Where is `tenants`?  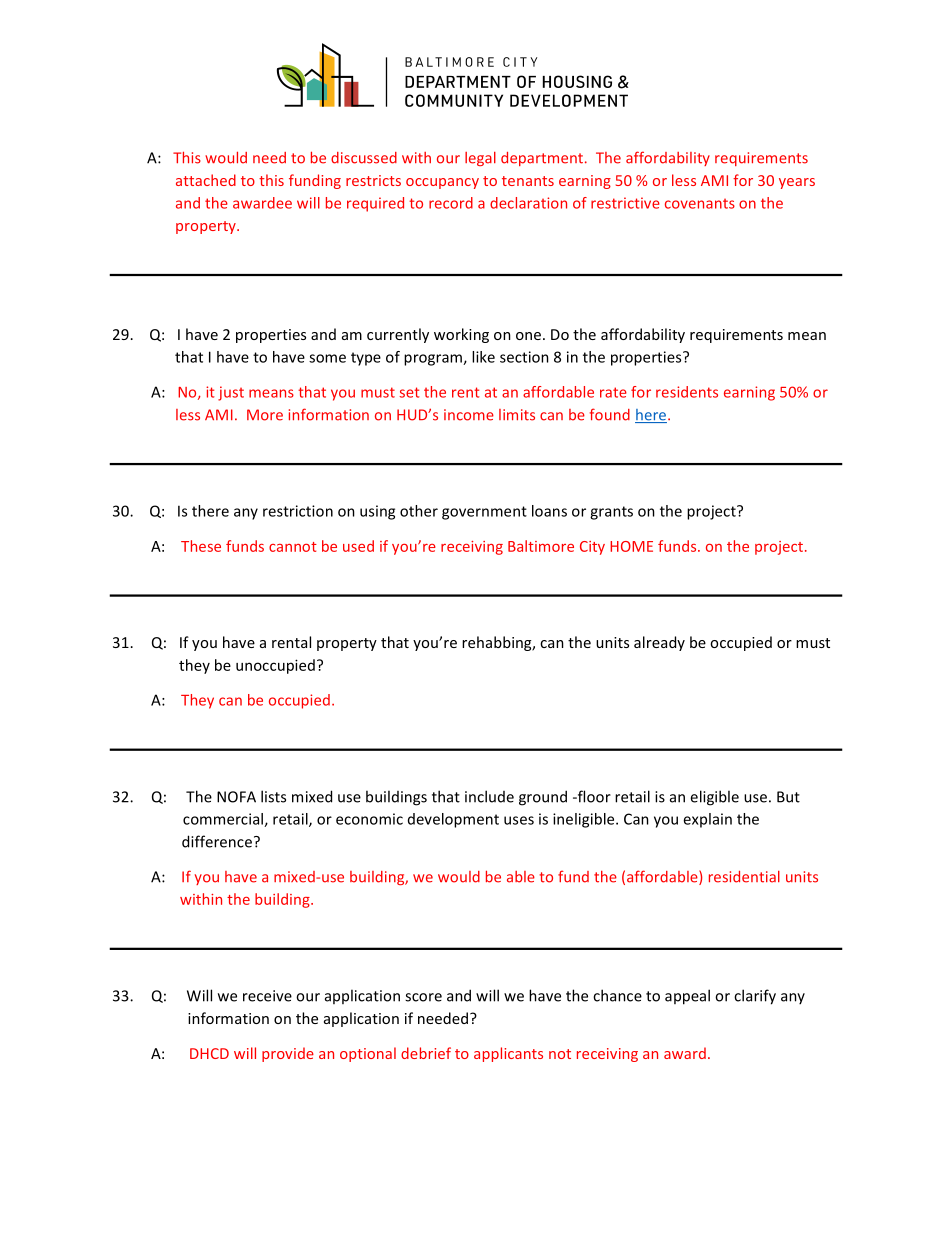
tenants is located at coordinates (528, 181).
